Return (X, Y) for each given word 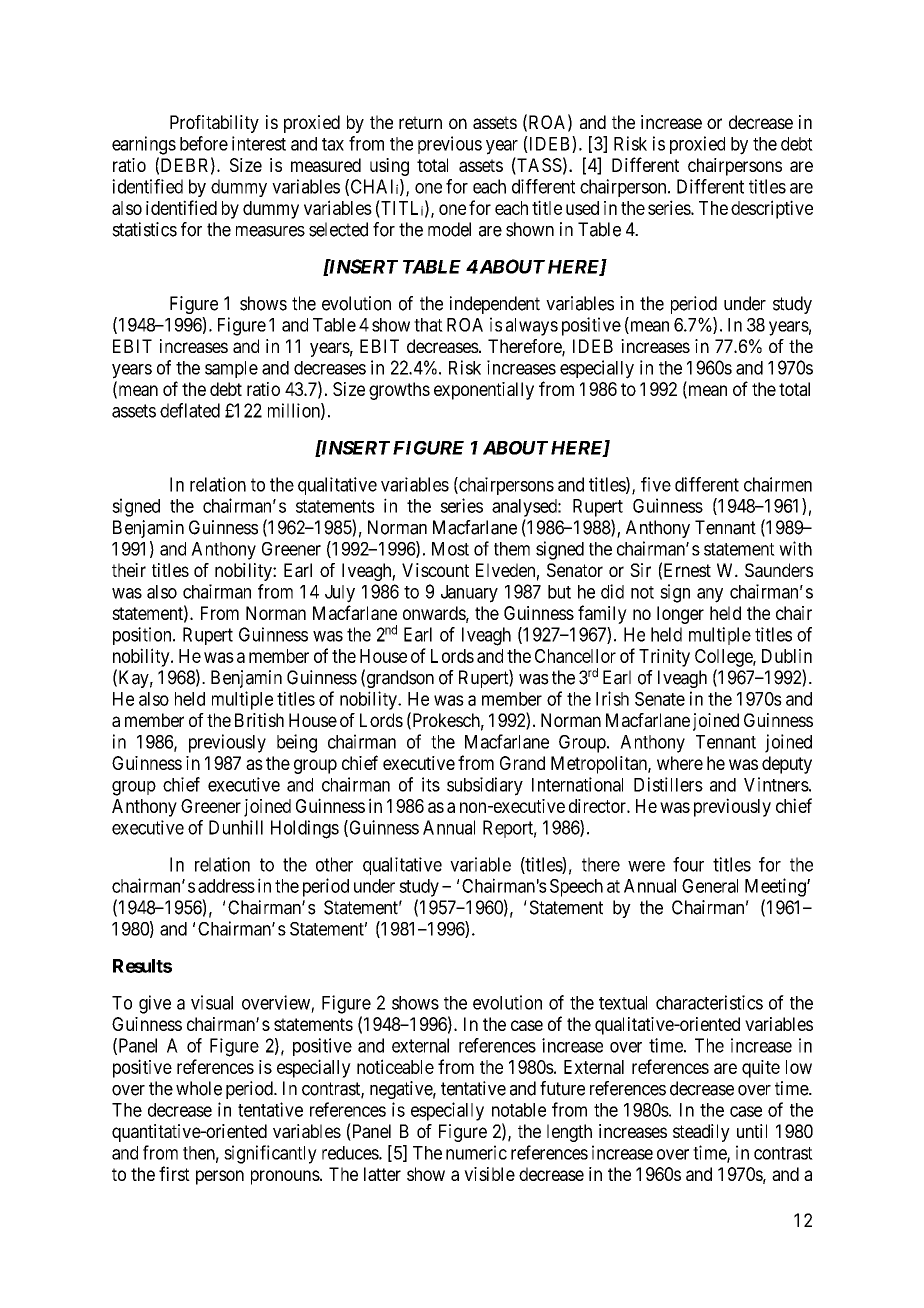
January (469, 594)
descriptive (772, 209)
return (420, 122)
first (174, 1173)
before (204, 143)
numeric (476, 1152)
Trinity (664, 658)
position (143, 636)
